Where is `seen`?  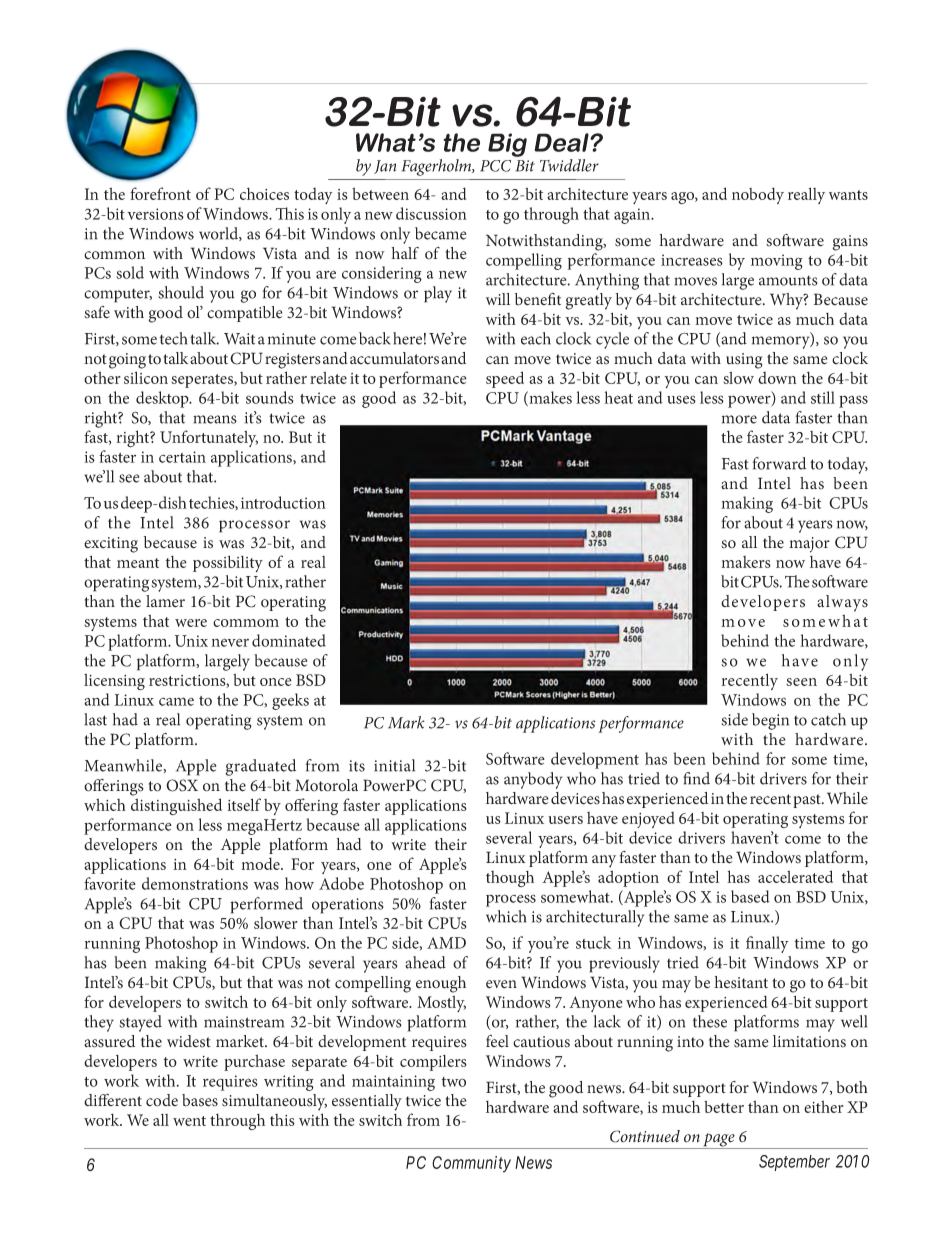
seen is located at coordinates (801, 682).
